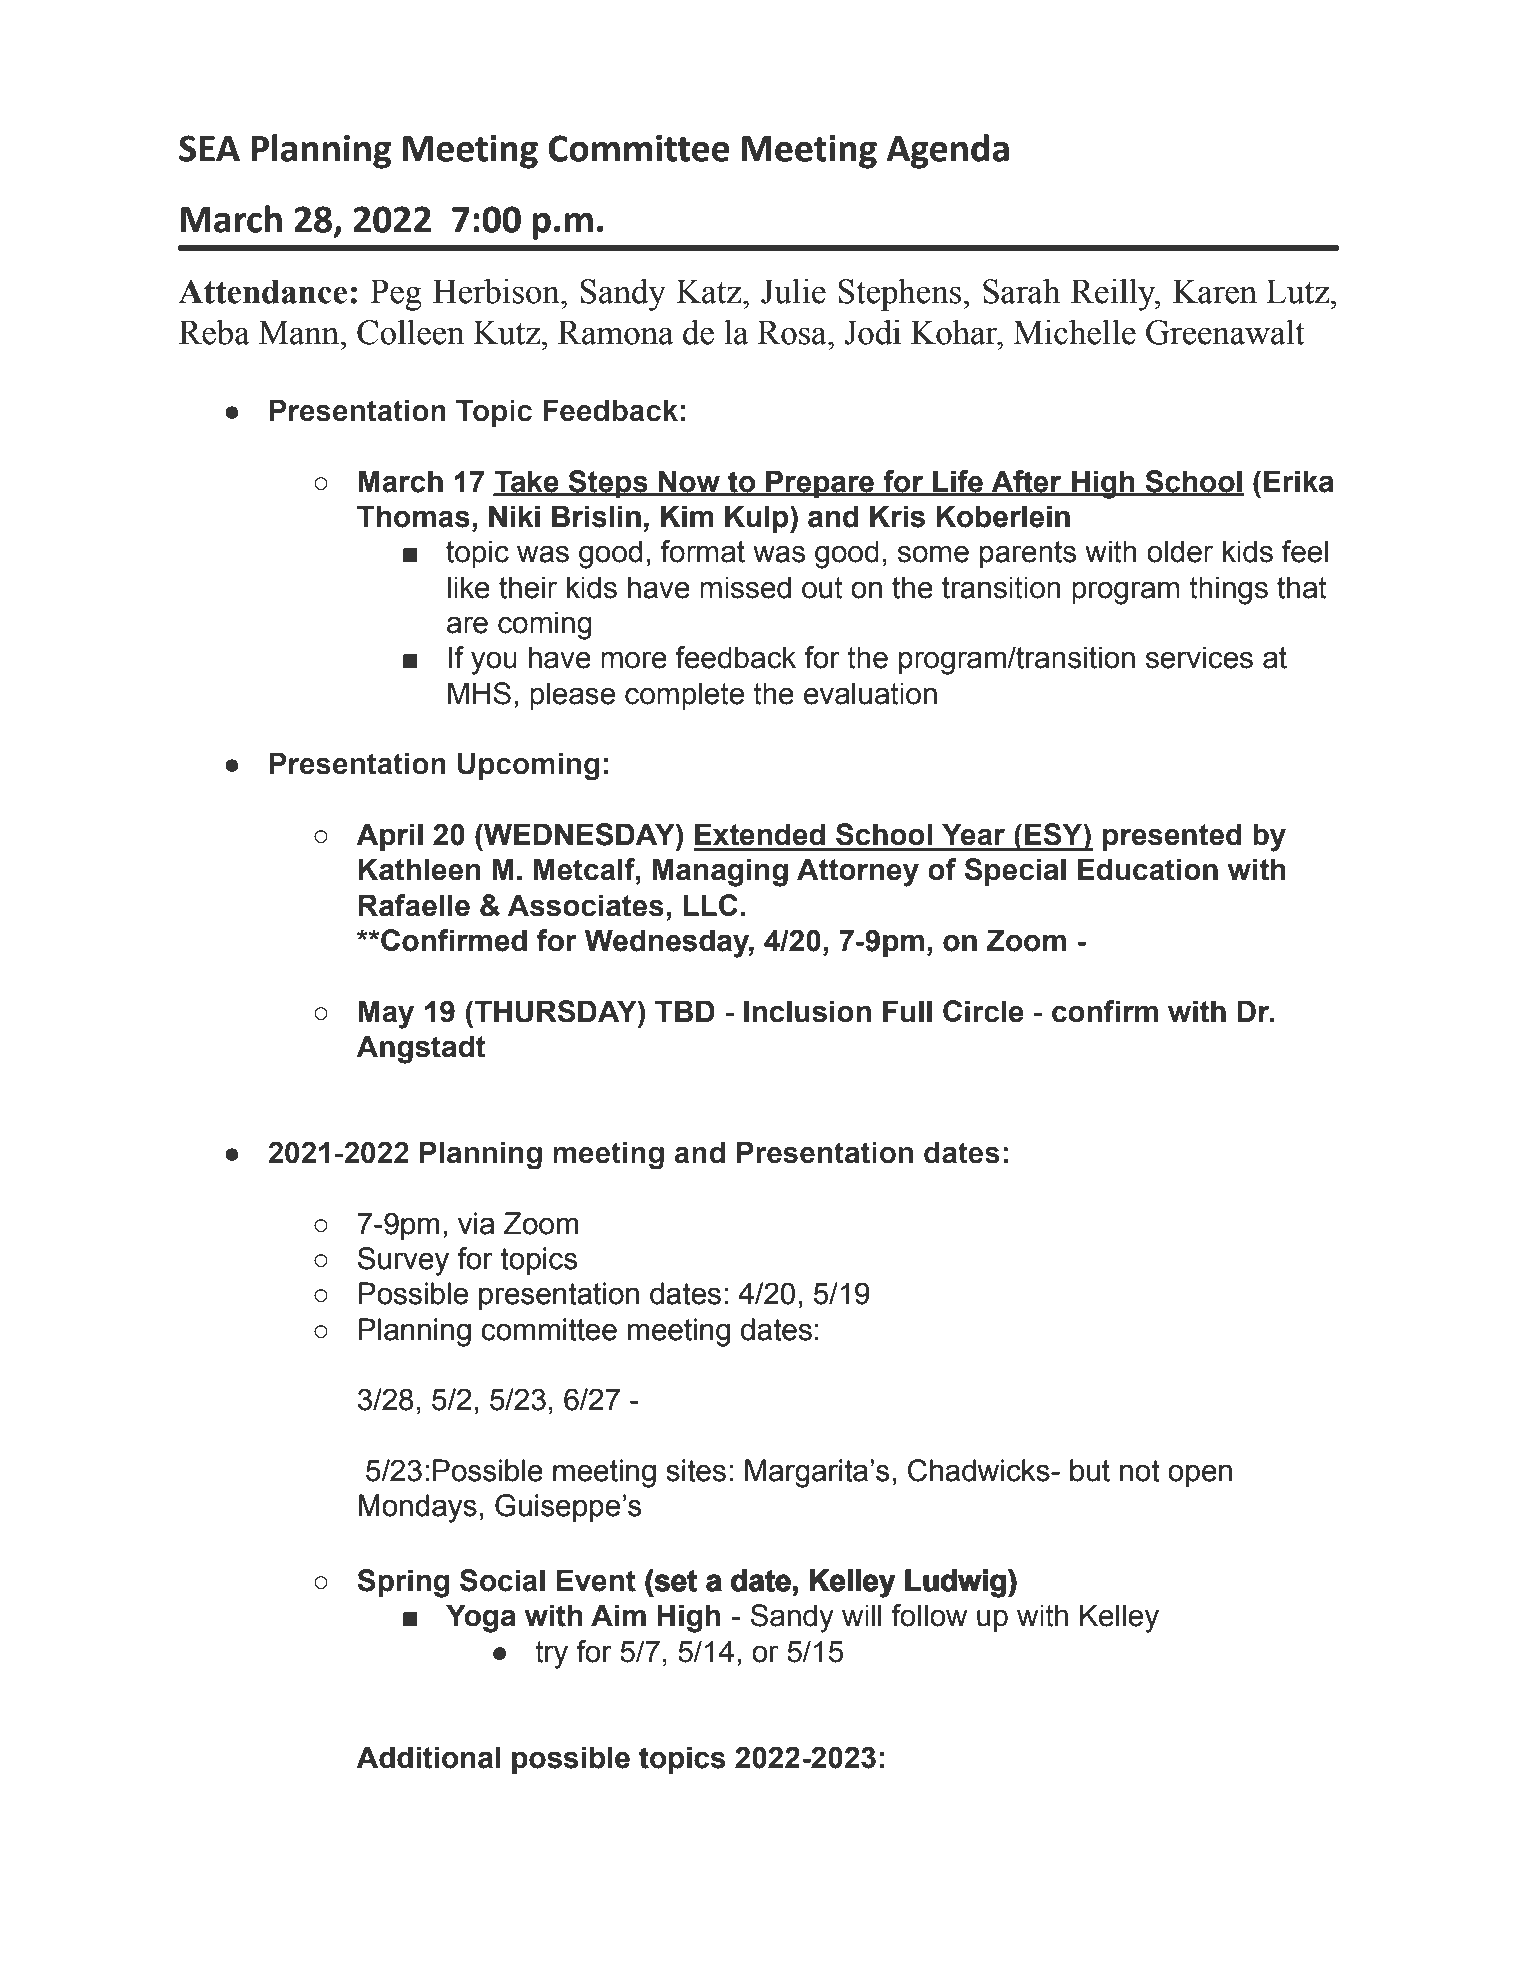 Image resolution: width=1517 pixels, height=1964 pixels. What do you see at coordinates (428, 1757) in the page?
I see `Additional` at bounding box center [428, 1757].
